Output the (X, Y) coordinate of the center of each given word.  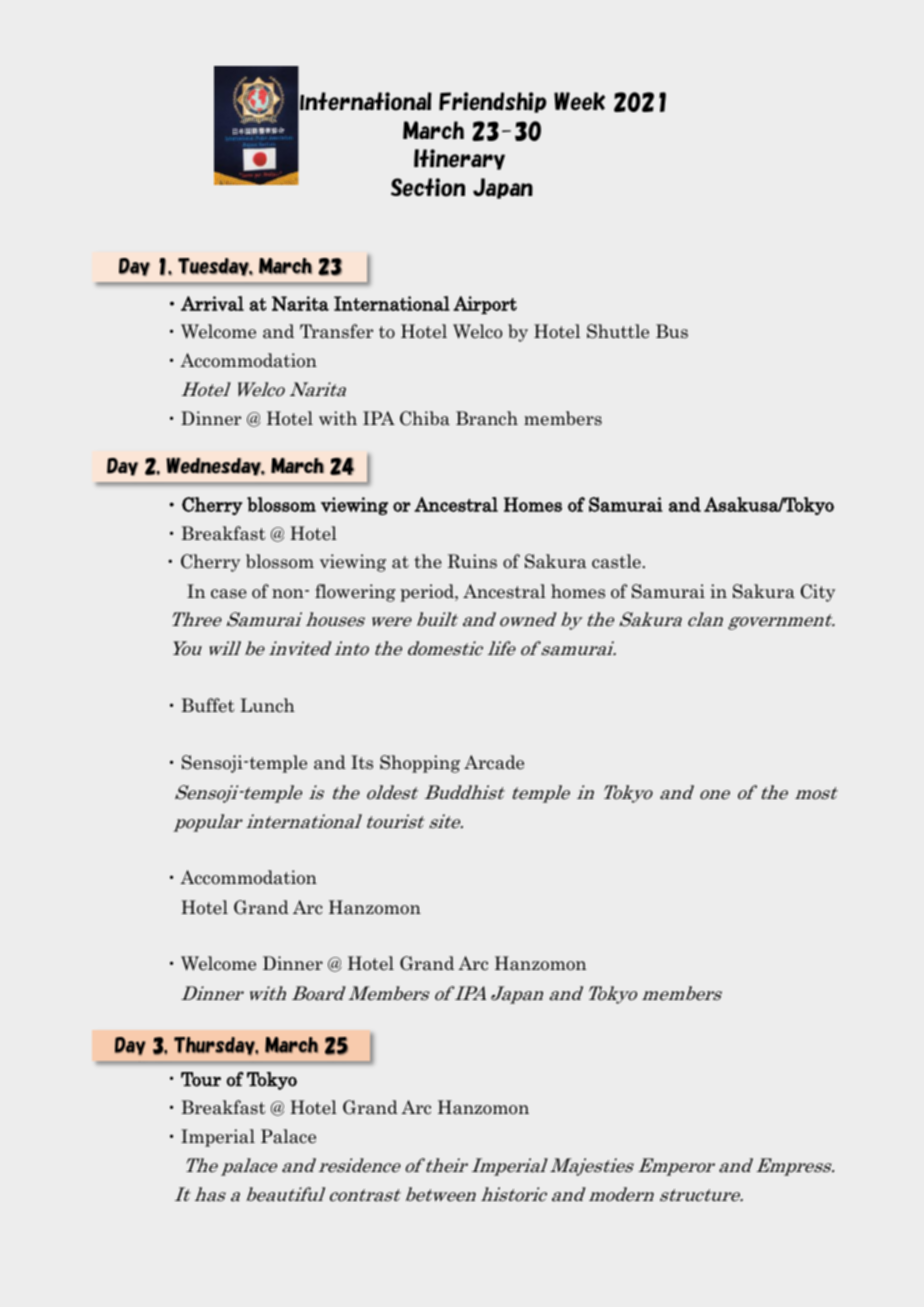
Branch (487, 418)
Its (362, 762)
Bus (672, 331)
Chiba (425, 418)
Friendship (493, 102)
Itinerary (459, 159)
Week (579, 101)
